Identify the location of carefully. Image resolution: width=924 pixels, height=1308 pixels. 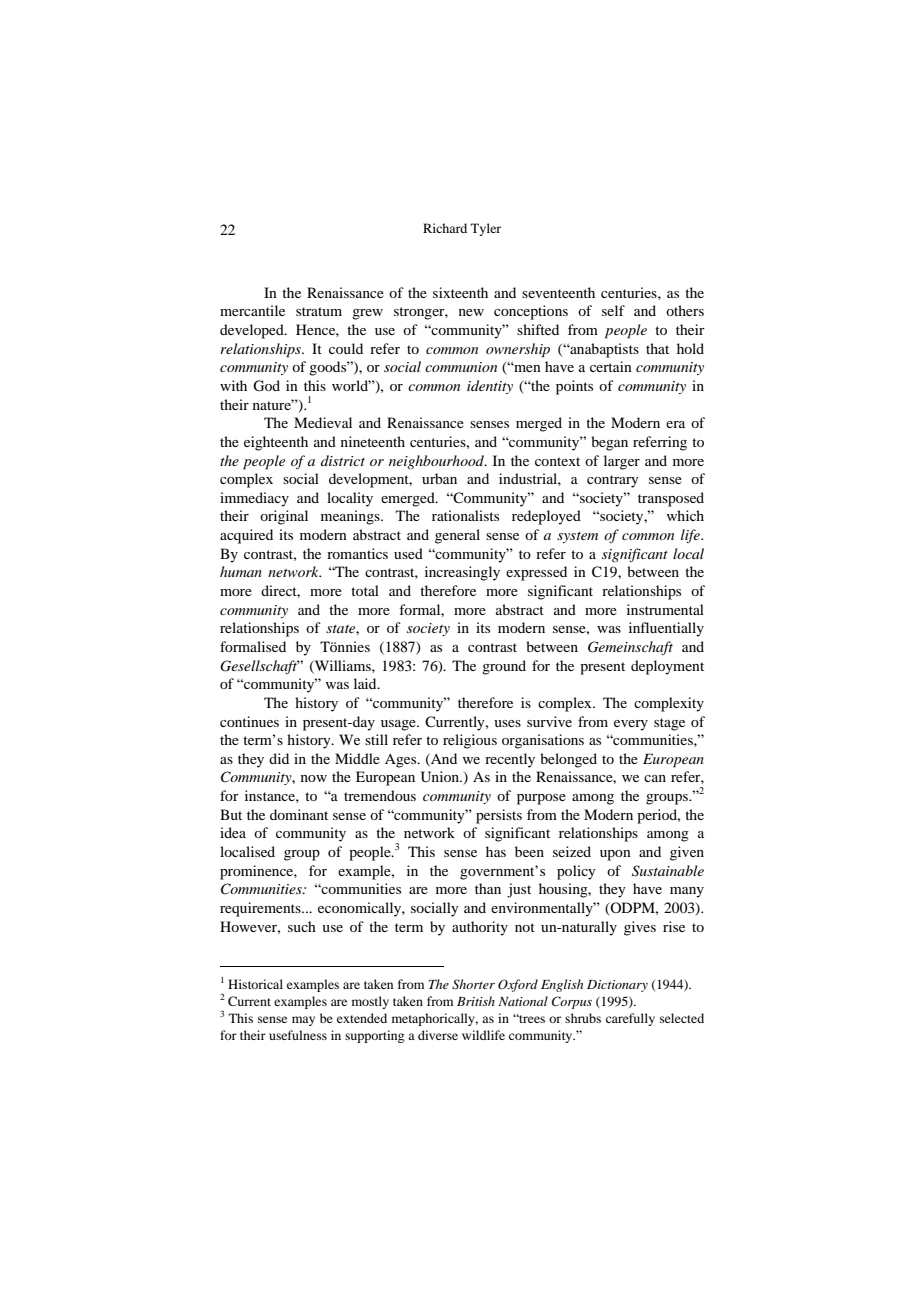
(630, 1019).
